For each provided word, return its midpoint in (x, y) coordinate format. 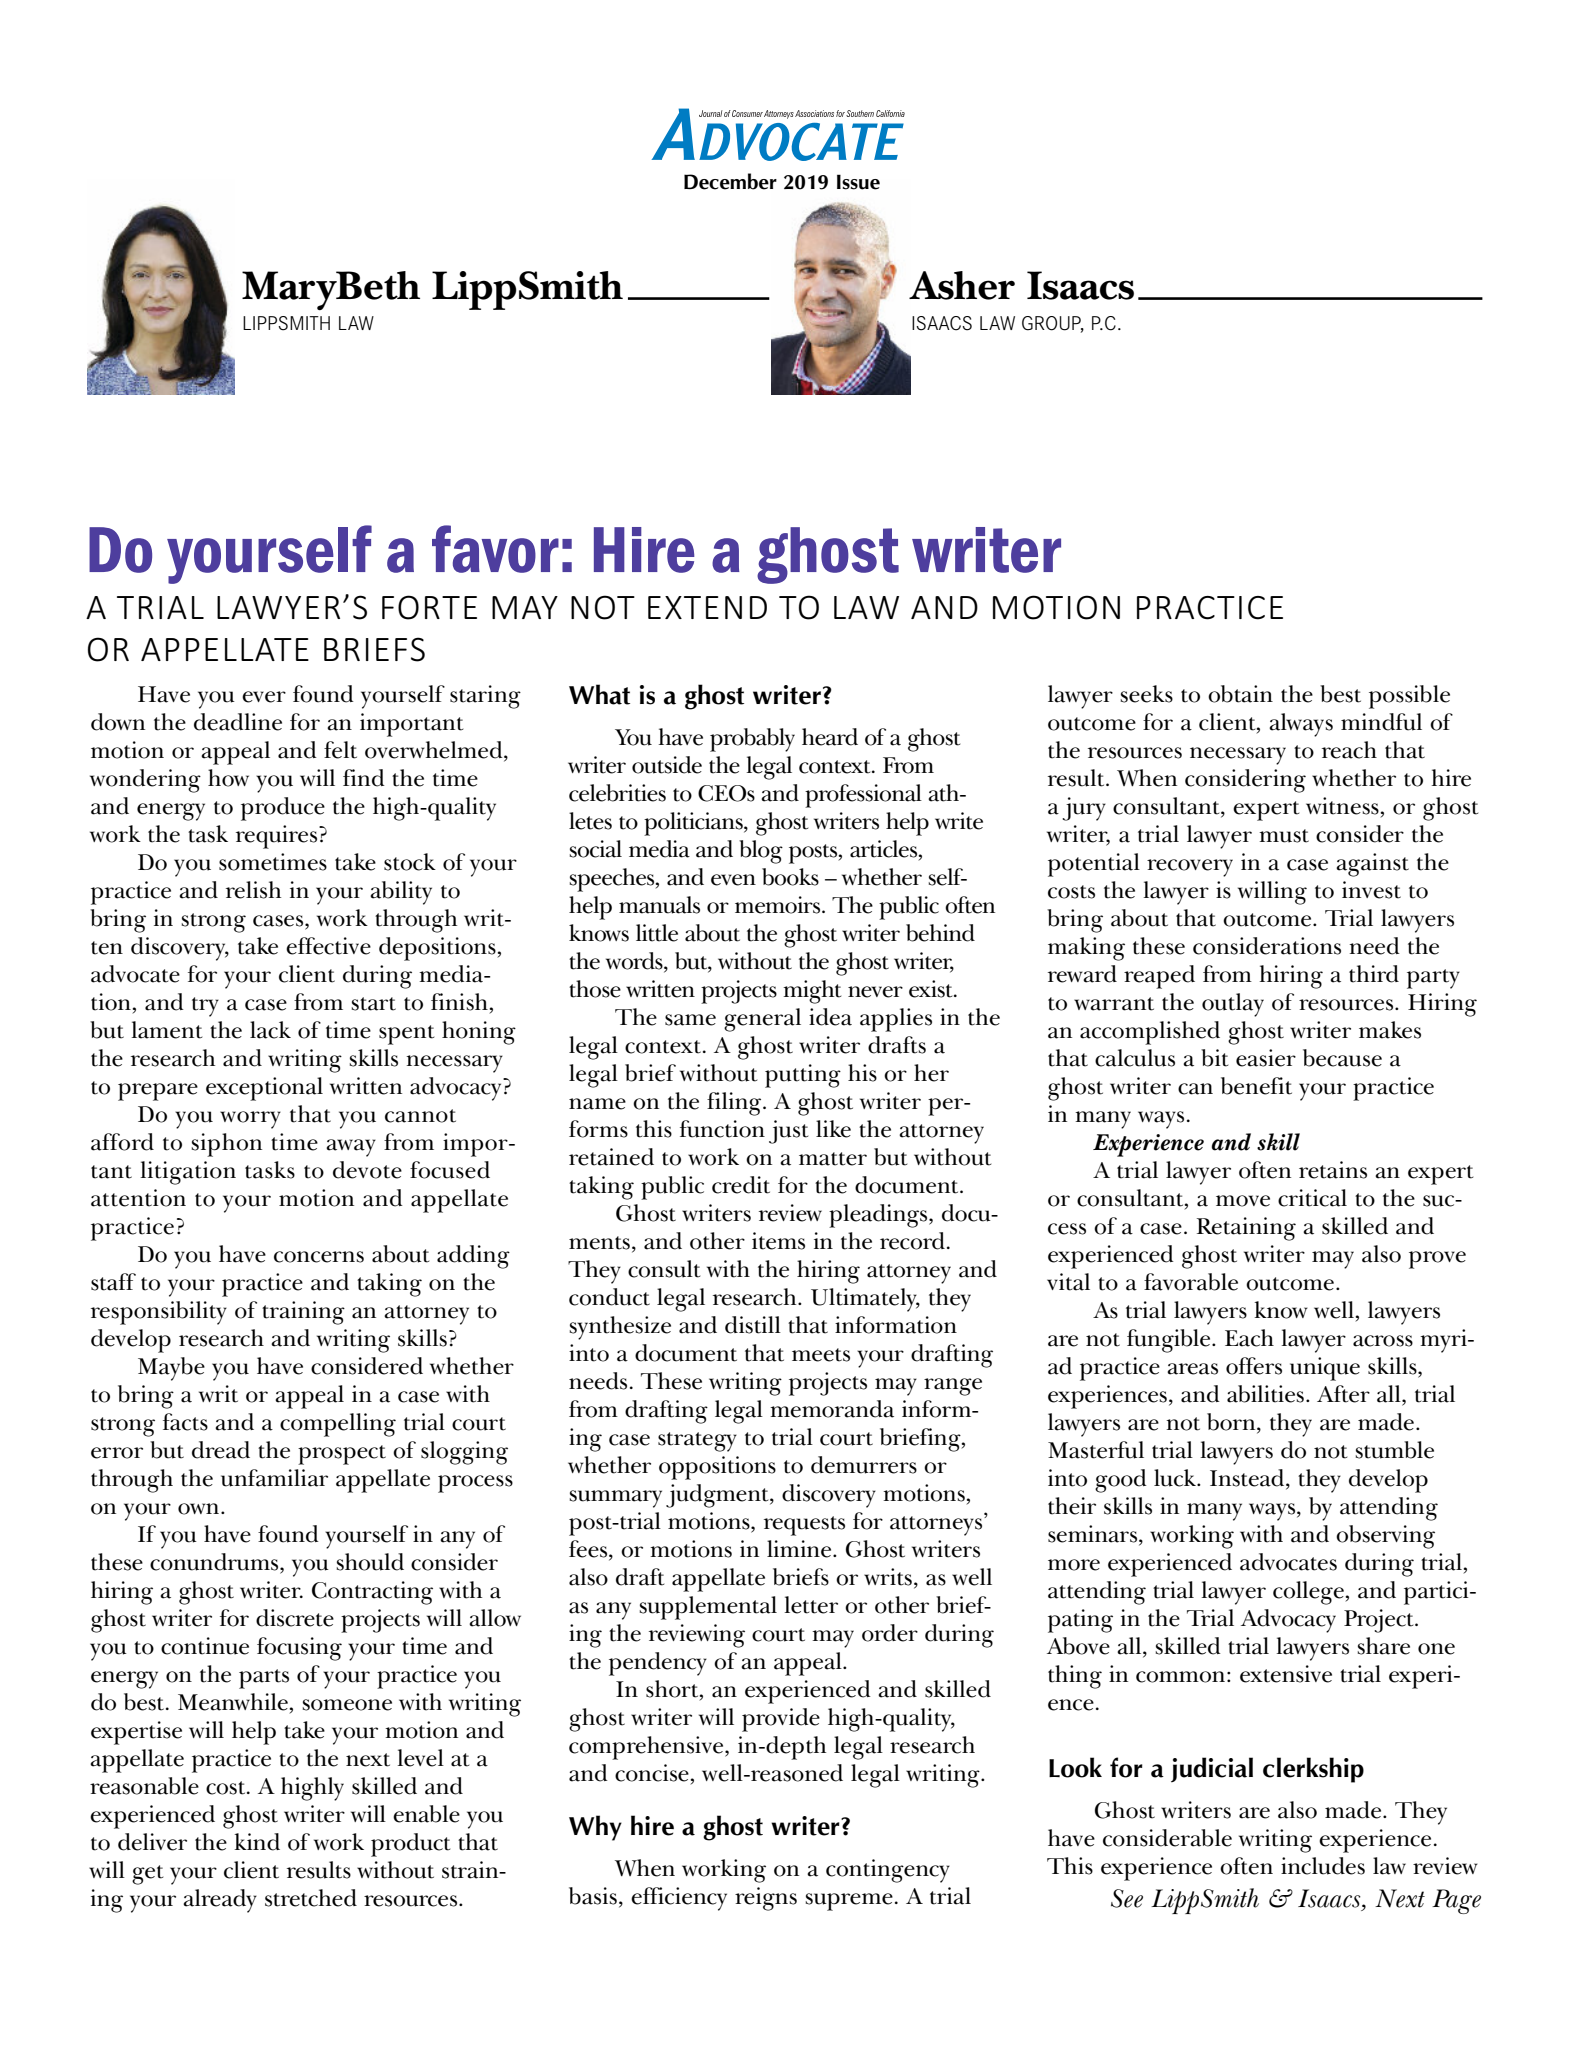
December (730, 181)
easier (1266, 1058)
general (762, 1020)
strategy (697, 1442)
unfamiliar (274, 1478)
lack (270, 1030)
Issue (858, 182)
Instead (1248, 1479)
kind (257, 1842)
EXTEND (707, 607)
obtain (1240, 694)
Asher (962, 285)
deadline (238, 722)
